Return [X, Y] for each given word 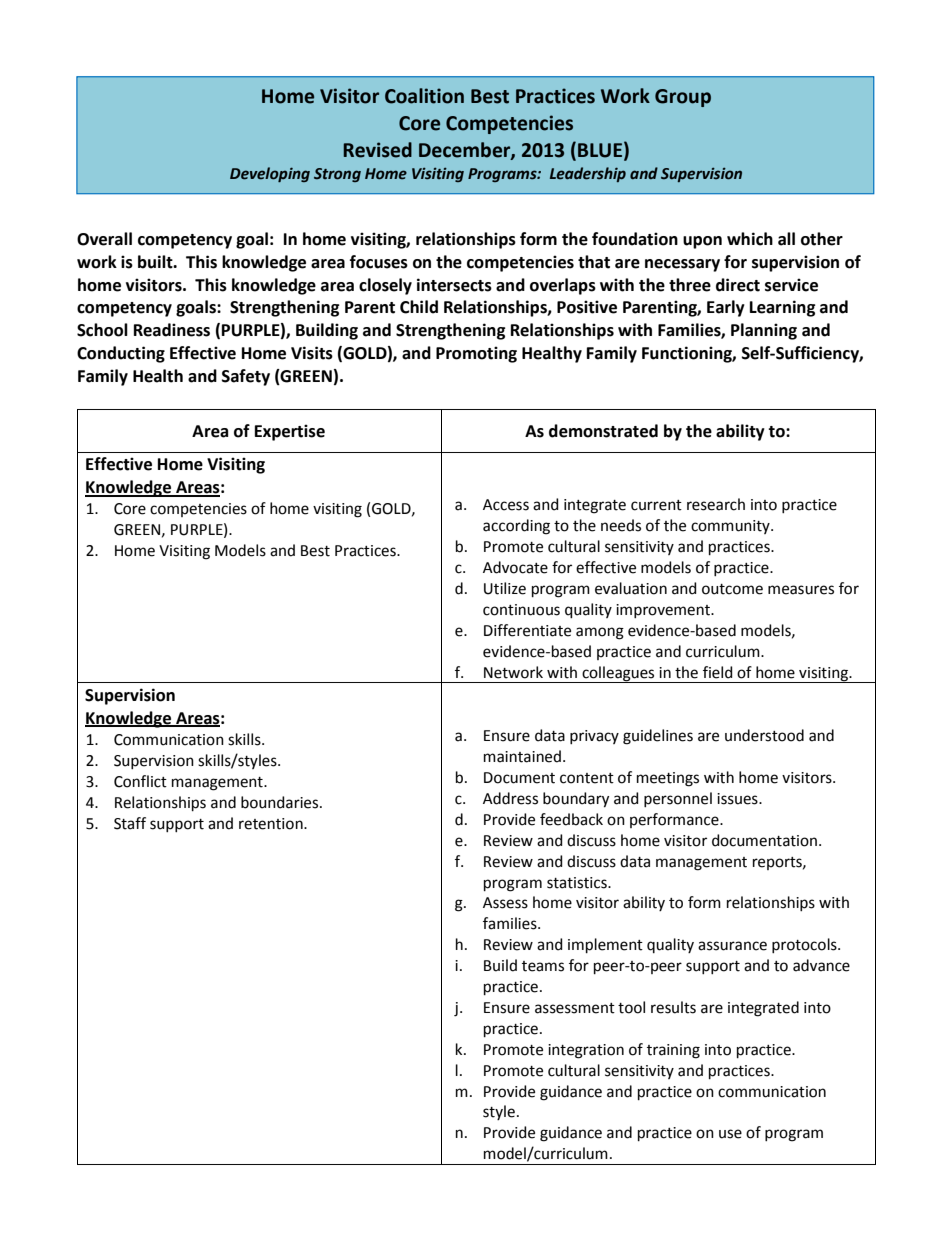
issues [738, 799]
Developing [270, 174]
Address [510, 798]
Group [683, 98]
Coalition [424, 96]
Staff [130, 823]
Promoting [476, 354]
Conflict [140, 781]
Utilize [505, 588]
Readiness [172, 330]
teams [543, 966]
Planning [764, 331]
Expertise [290, 432]
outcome [732, 589]
